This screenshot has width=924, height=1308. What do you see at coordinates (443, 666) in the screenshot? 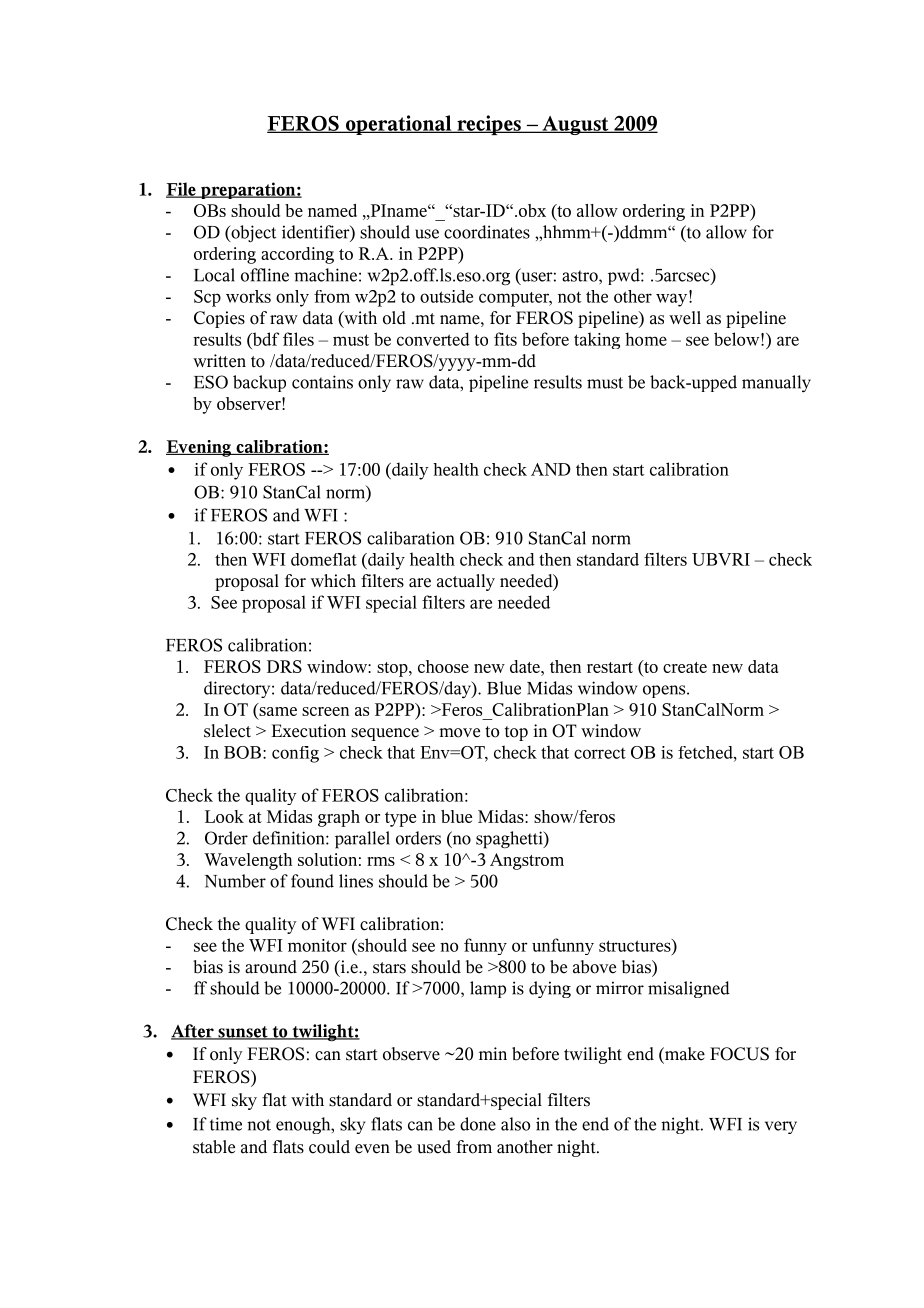
I see `choose` at bounding box center [443, 666].
